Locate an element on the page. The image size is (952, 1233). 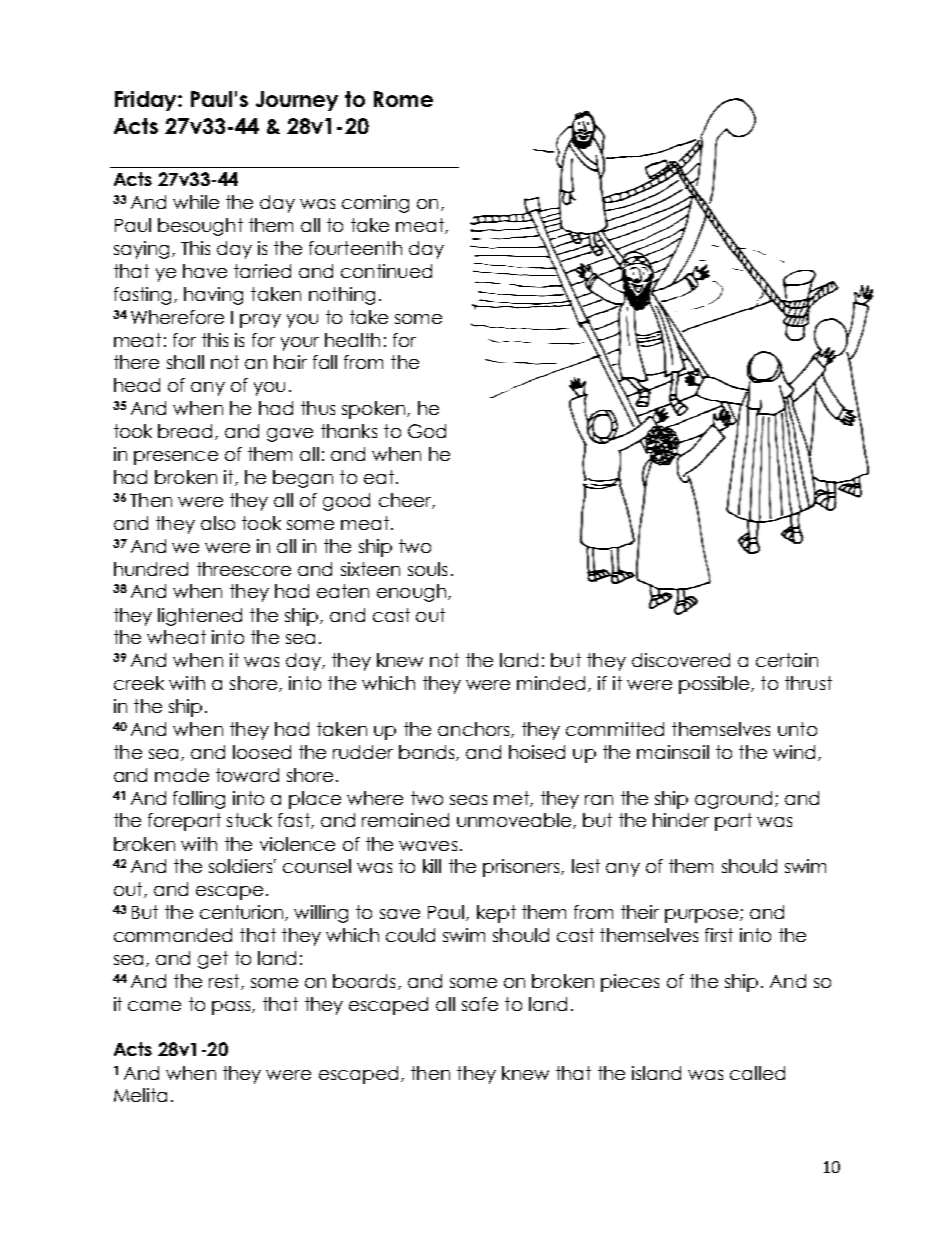
souls is located at coordinates (427, 569).
